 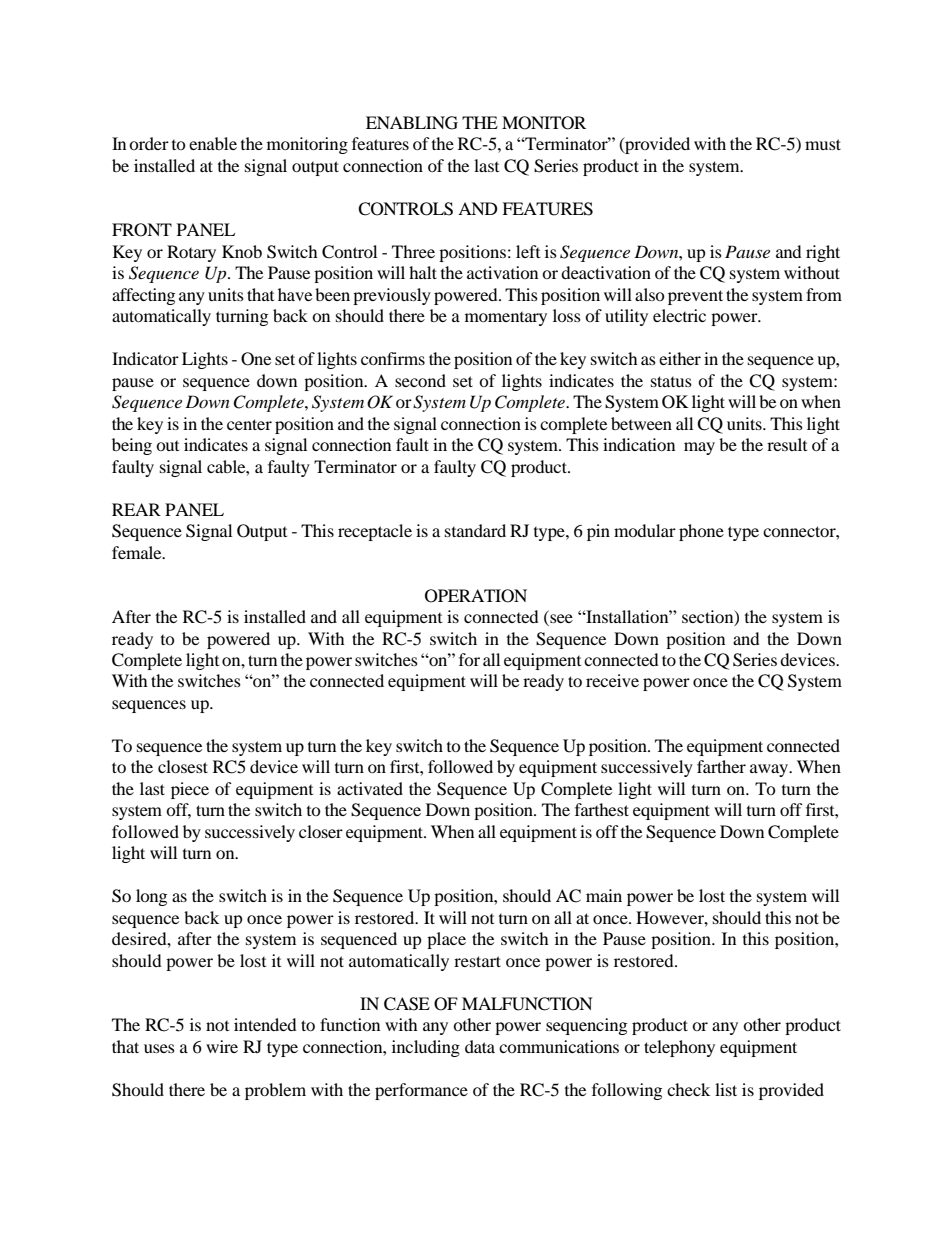 What do you see at coordinates (370, 788) in the screenshot?
I see `activated` at bounding box center [370, 788].
